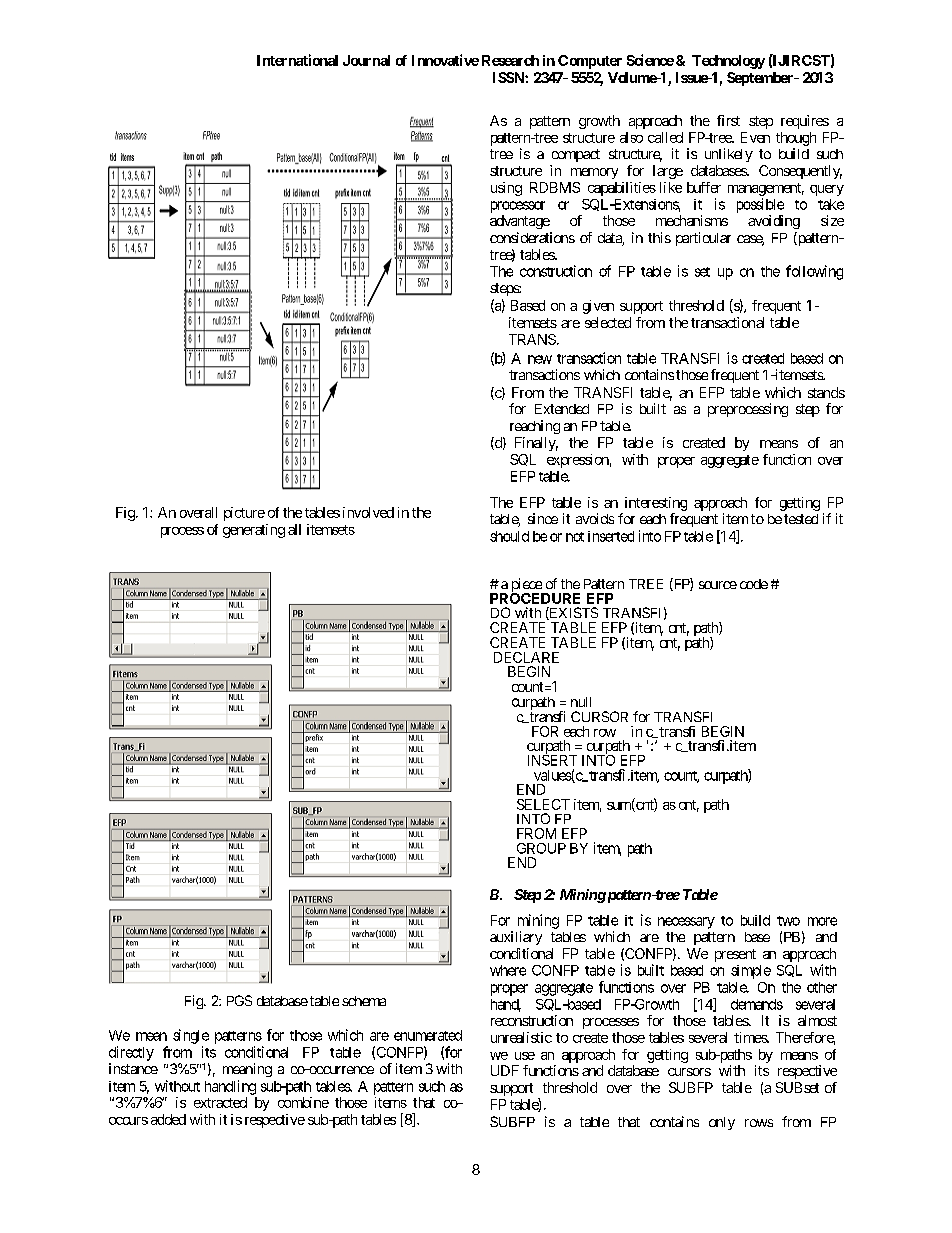 This image has width=952, height=1233. I want to click on two, so click(788, 921).
